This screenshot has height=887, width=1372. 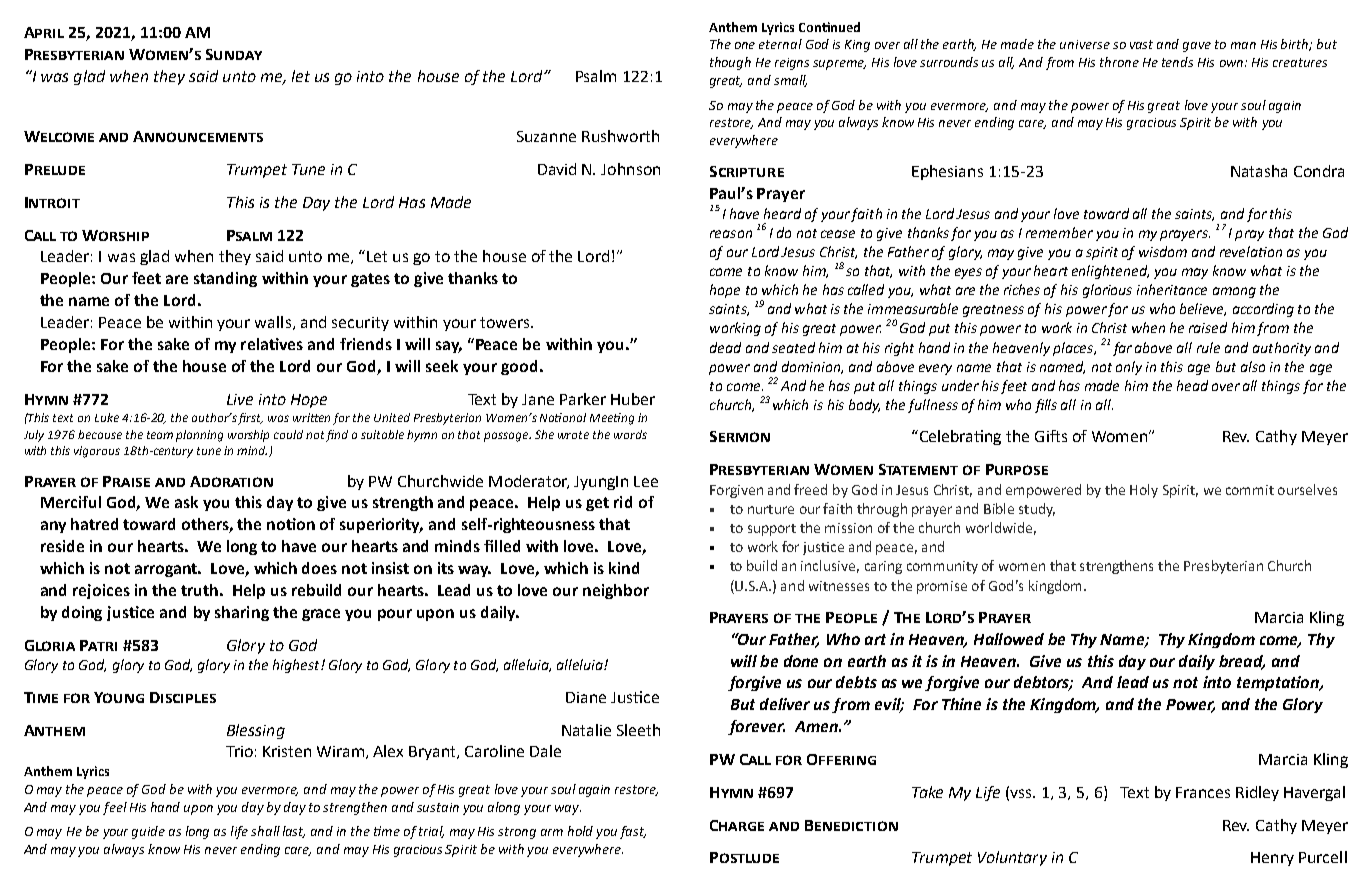 I want to click on words, so click(x=630, y=434).
